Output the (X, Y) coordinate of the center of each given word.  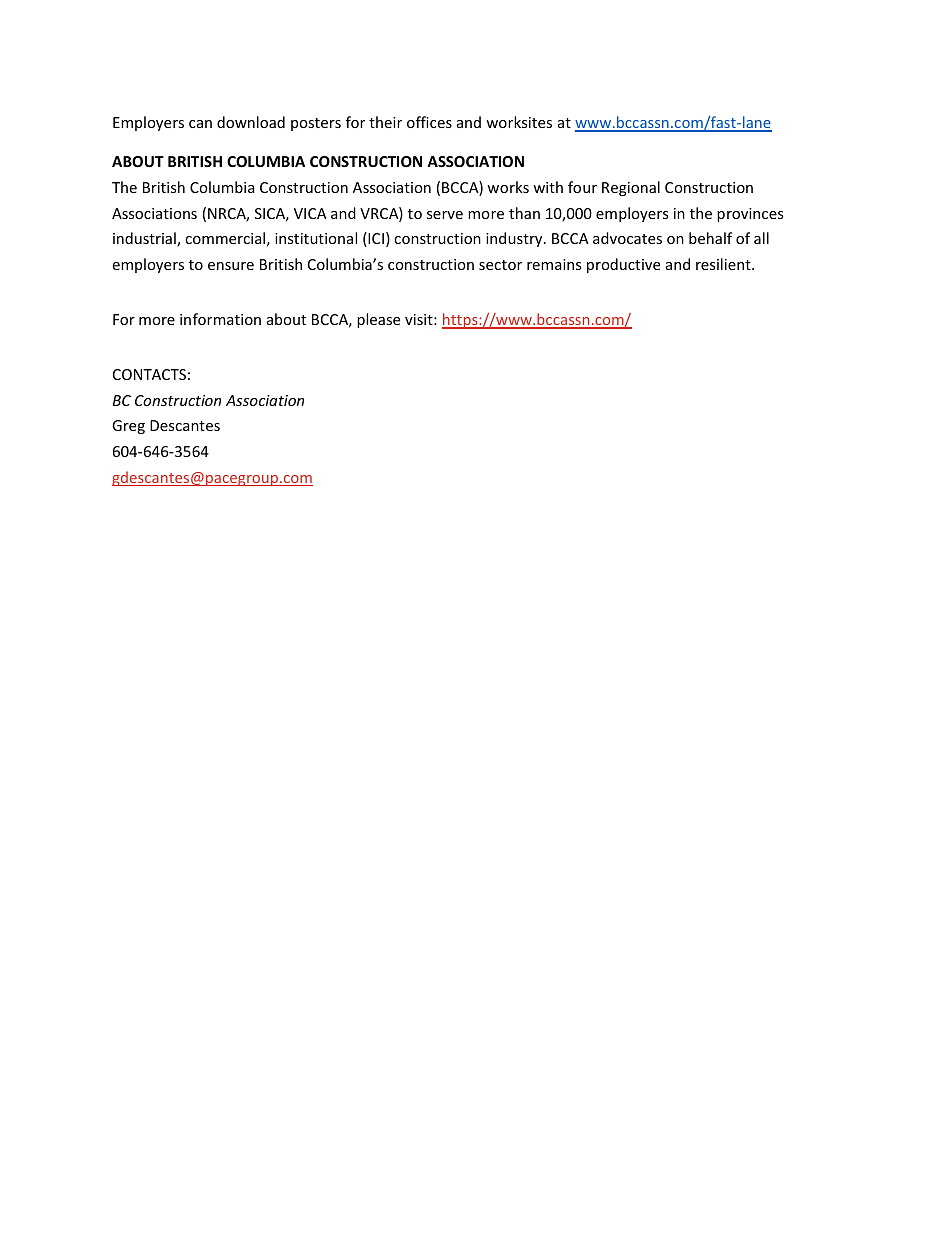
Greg (128, 427)
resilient (724, 264)
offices (429, 122)
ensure (231, 266)
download (251, 122)
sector (500, 265)
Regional (631, 188)
